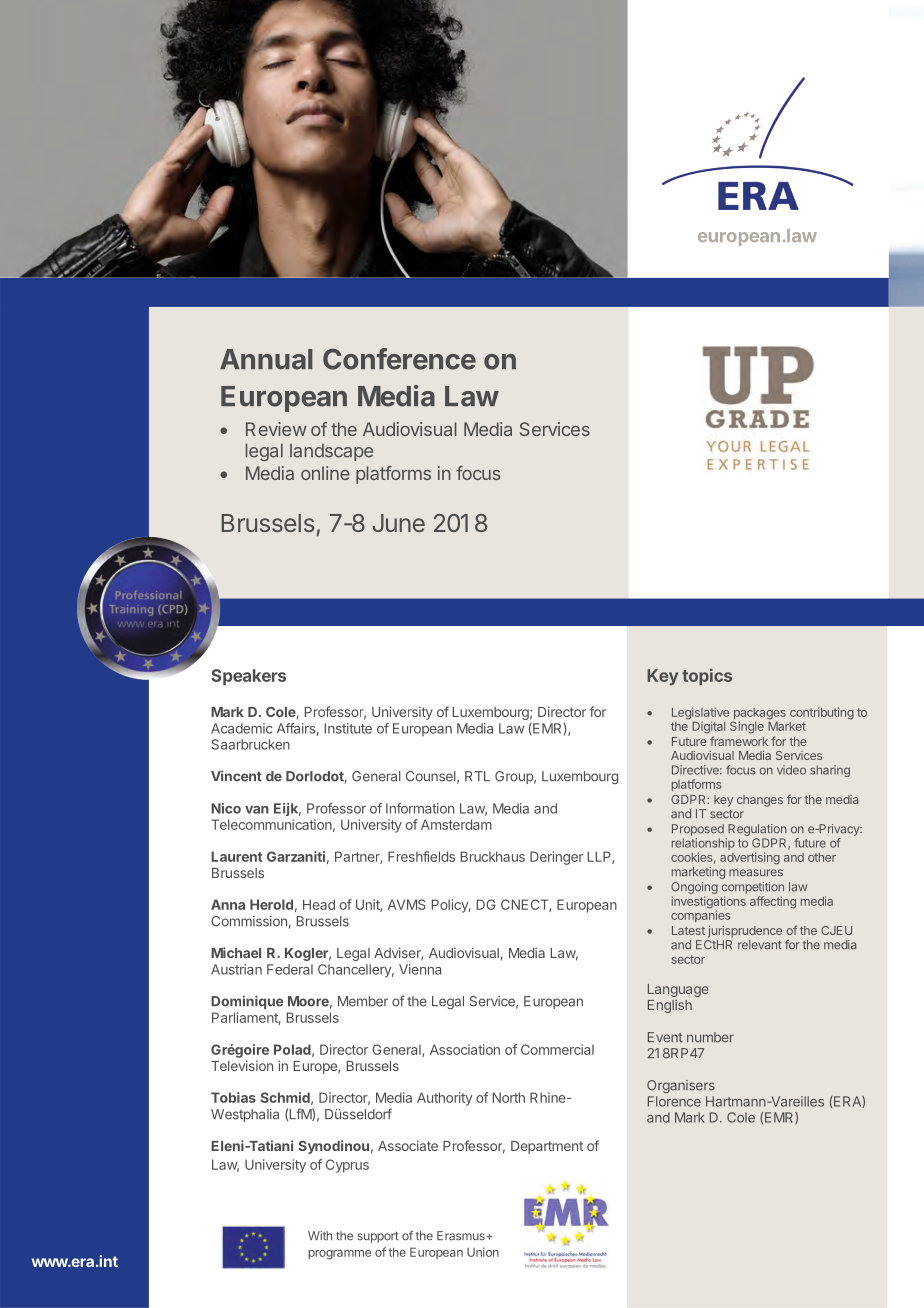  I want to click on Speakers, so click(248, 677).
